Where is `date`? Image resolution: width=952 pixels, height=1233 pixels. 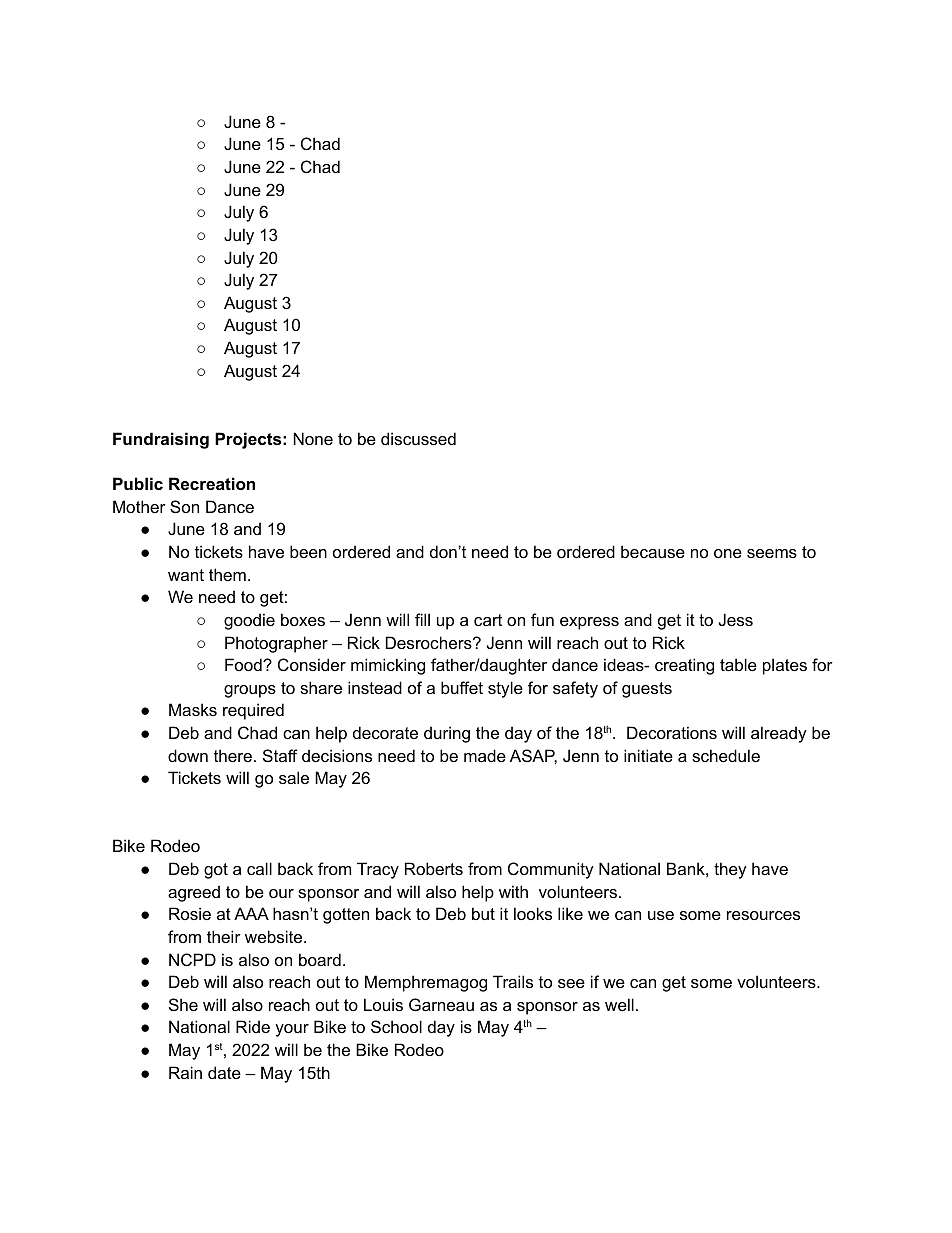 date is located at coordinates (224, 1072).
